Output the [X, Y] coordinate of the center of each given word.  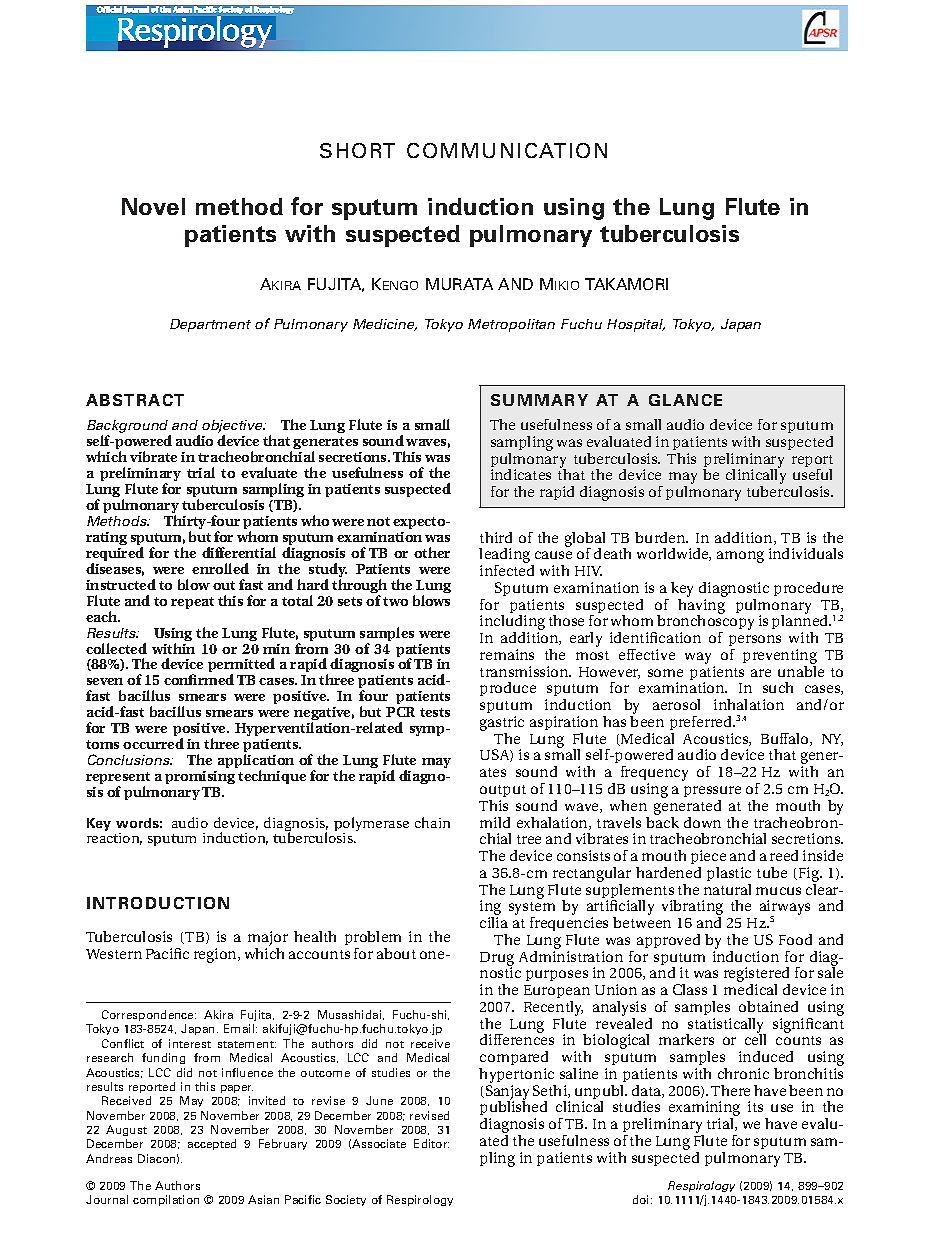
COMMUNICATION [507, 150]
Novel [153, 206]
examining [704, 1110]
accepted [212, 1144]
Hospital [636, 325]
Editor [431, 1143]
